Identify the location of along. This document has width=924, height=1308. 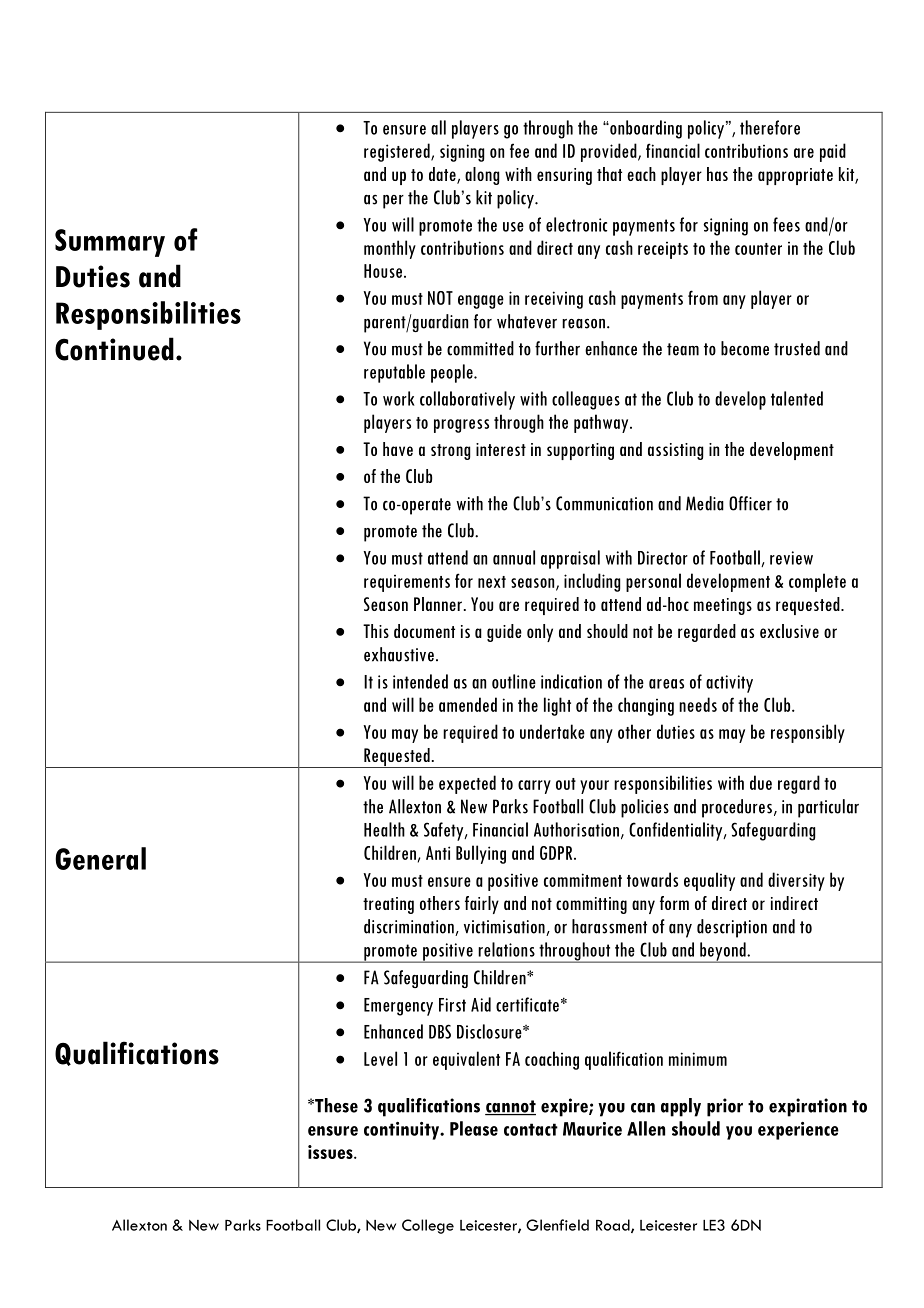
(482, 176).
